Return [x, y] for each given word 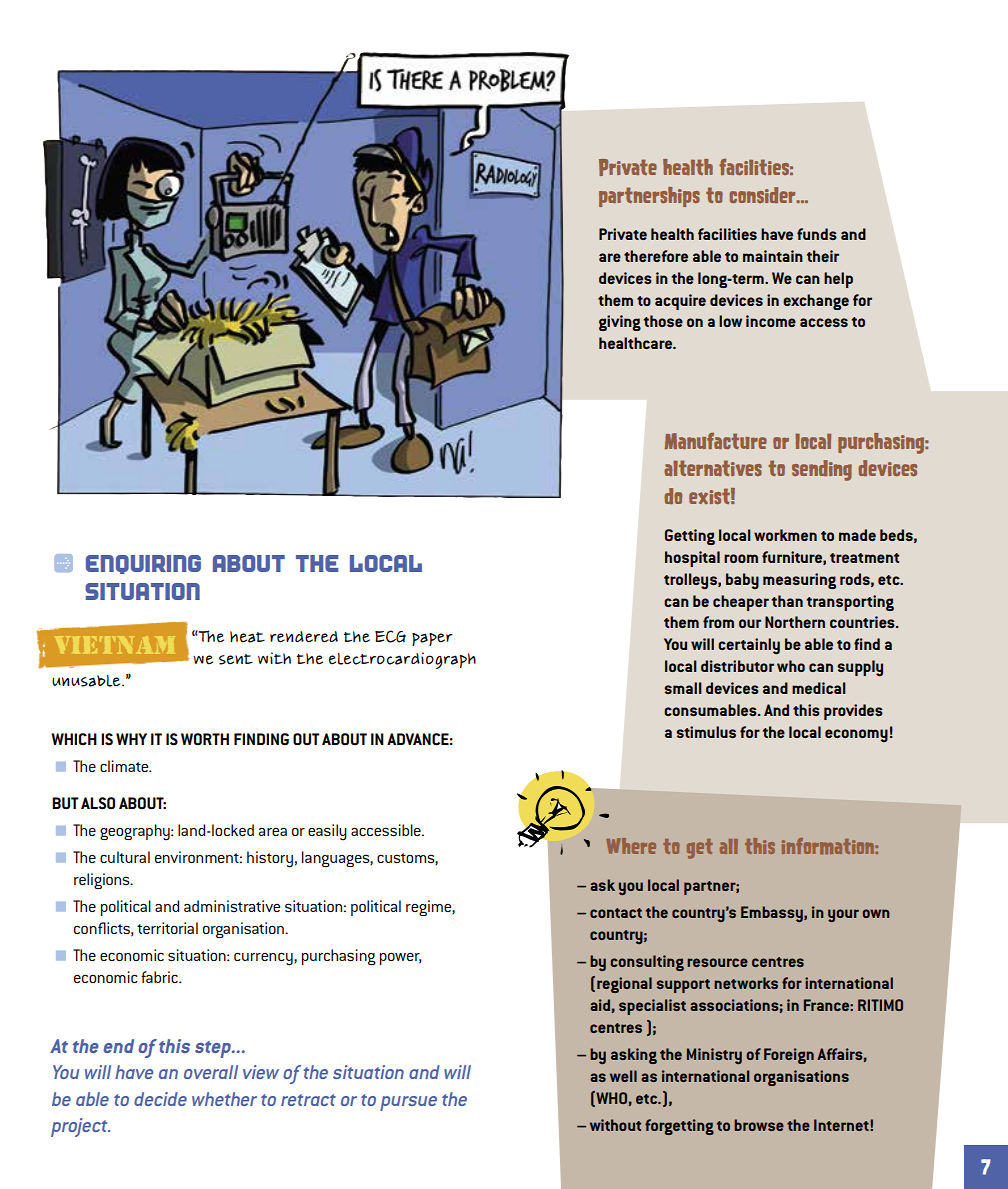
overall [211, 1072]
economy [856, 736]
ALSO [98, 803]
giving [620, 323]
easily [327, 832]
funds [817, 234]
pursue [408, 1103]
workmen [785, 535]
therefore [656, 256]
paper [432, 639]
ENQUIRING [143, 564]
